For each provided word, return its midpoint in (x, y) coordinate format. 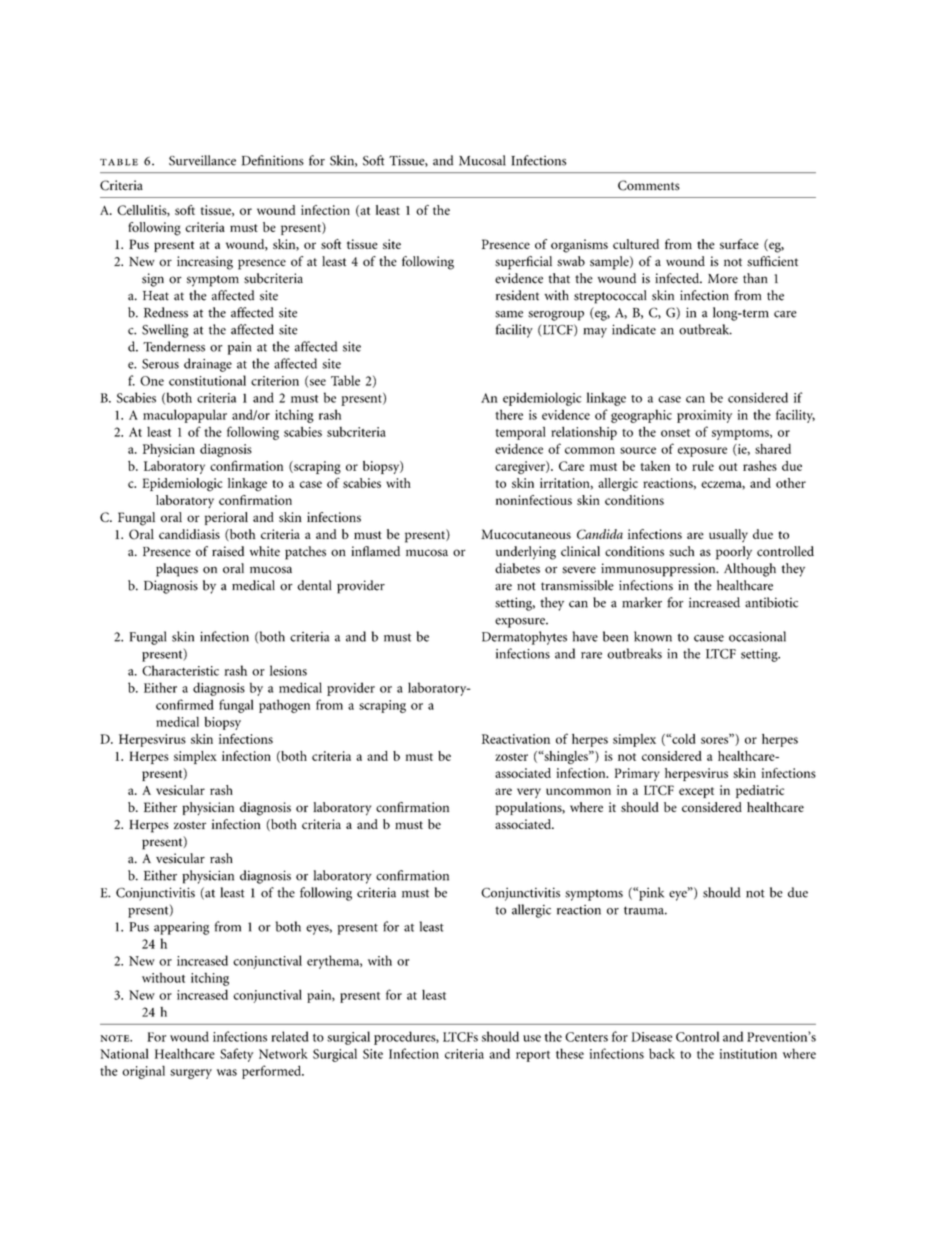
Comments (649, 185)
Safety (236, 1055)
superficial (523, 263)
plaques (177, 570)
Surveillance (202, 160)
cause (709, 638)
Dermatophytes (524, 638)
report (533, 1056)
